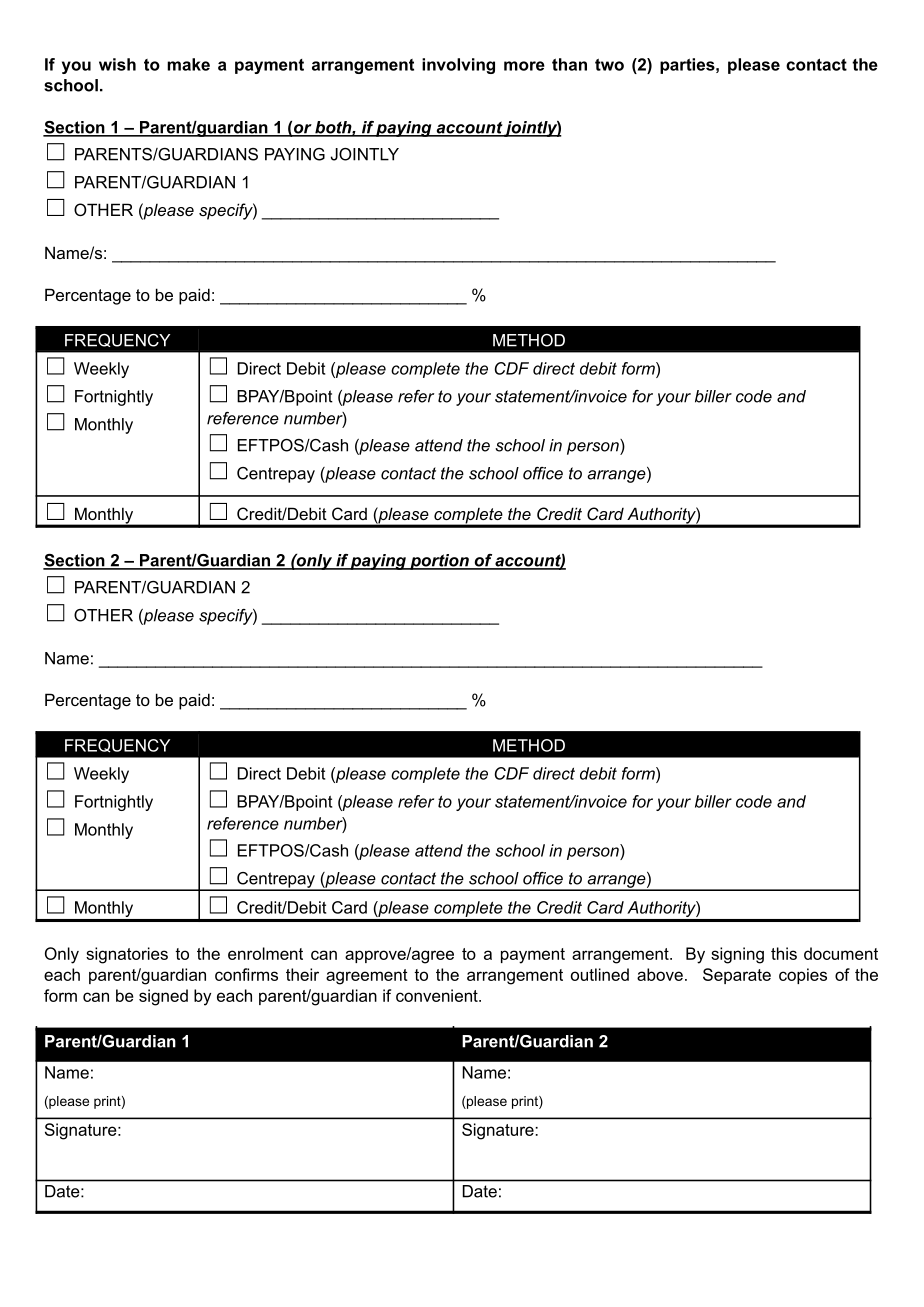  What do you see at coordinates (439, 562) in the screenshot?
I see `portion` at bounding box center [439, 562].
